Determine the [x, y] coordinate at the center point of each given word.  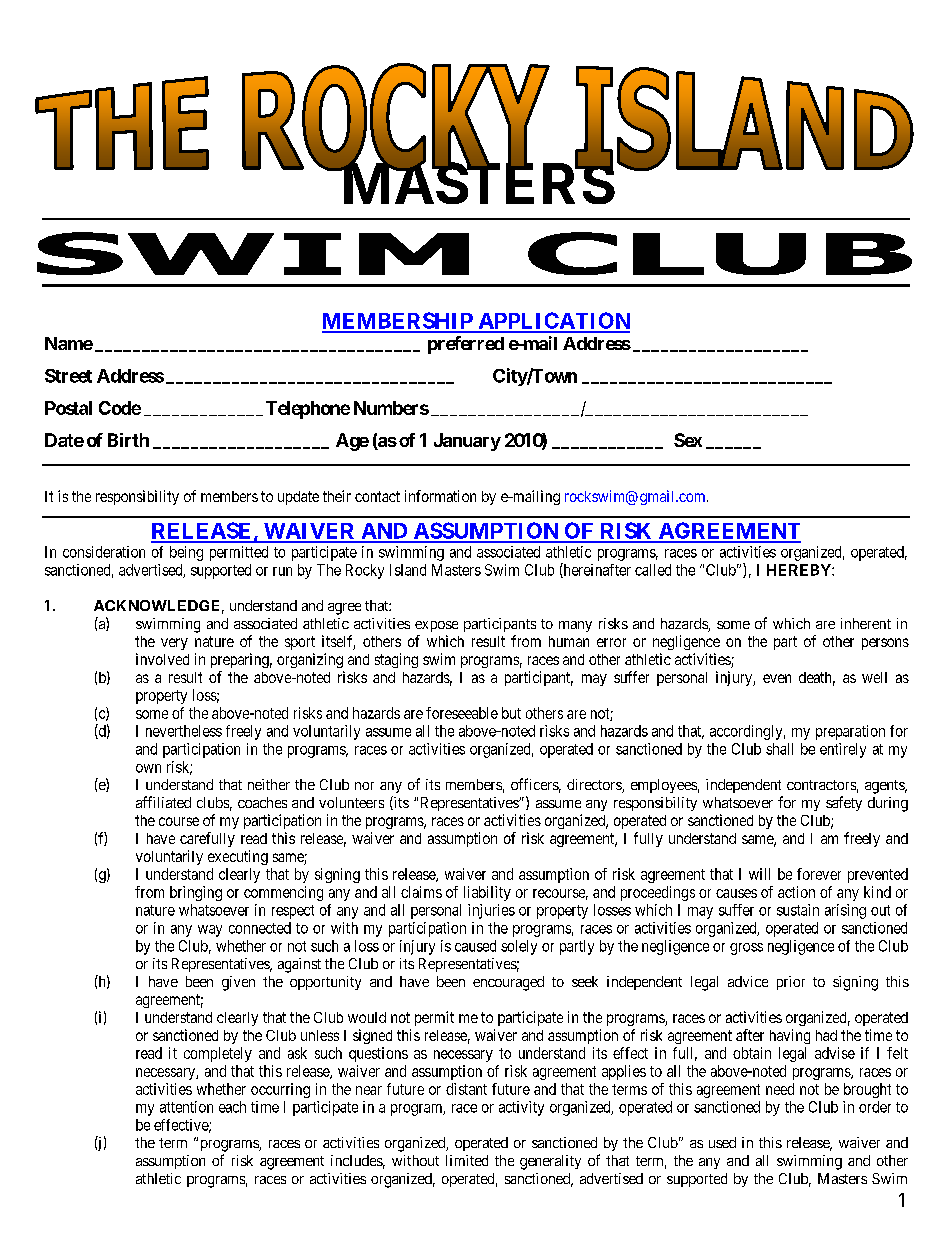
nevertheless [184, 731]
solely [519, 947]
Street [68, 376]
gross [746, 949]
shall [779, 749]
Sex [688, 440]
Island [408, 570]
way [210, 931]
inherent [866, 623]
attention [186, 1107]
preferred [466, 345]
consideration [104, 552]
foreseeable [462, 713]
